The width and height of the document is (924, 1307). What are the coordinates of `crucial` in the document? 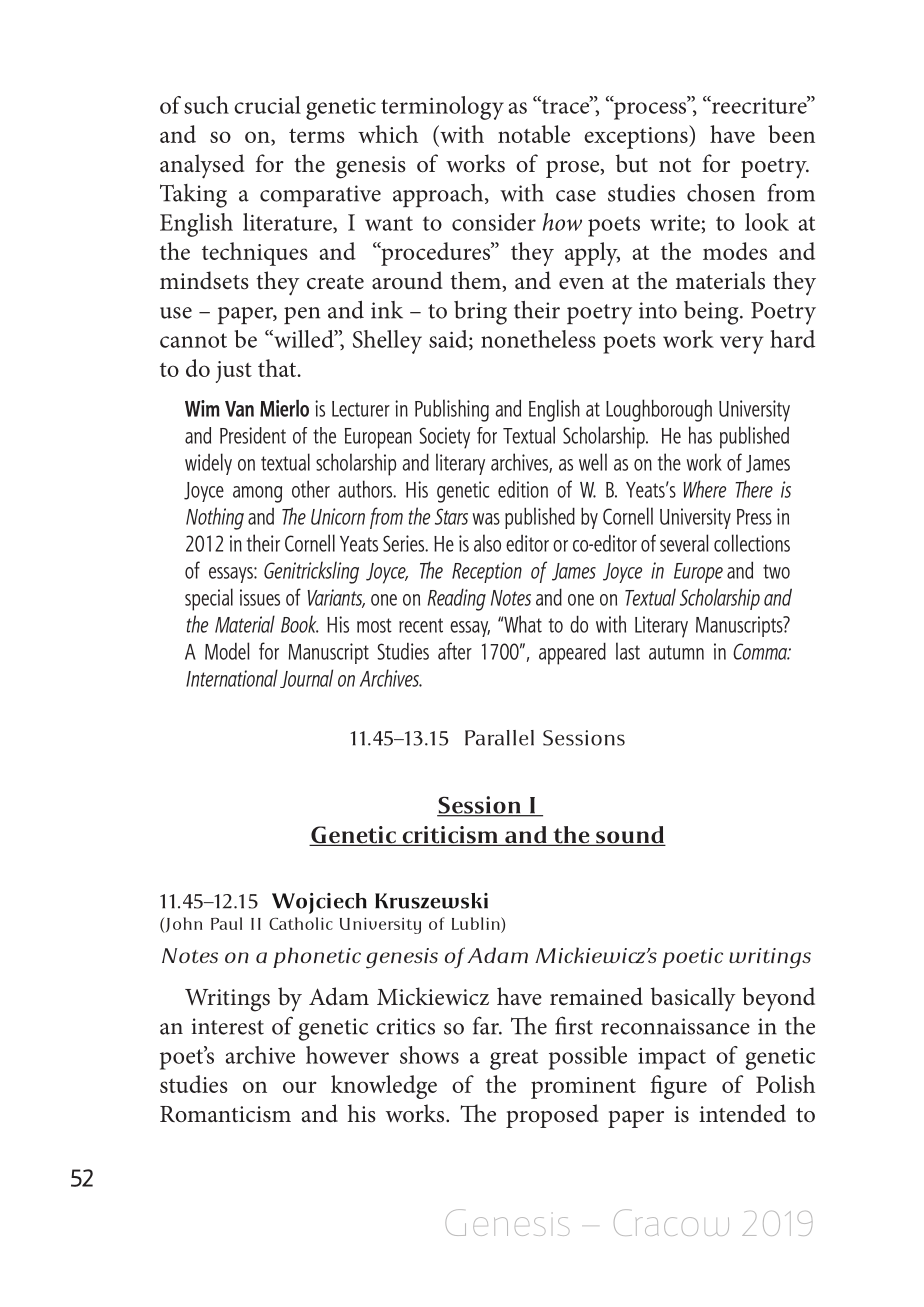 It's located at (267, 105).
